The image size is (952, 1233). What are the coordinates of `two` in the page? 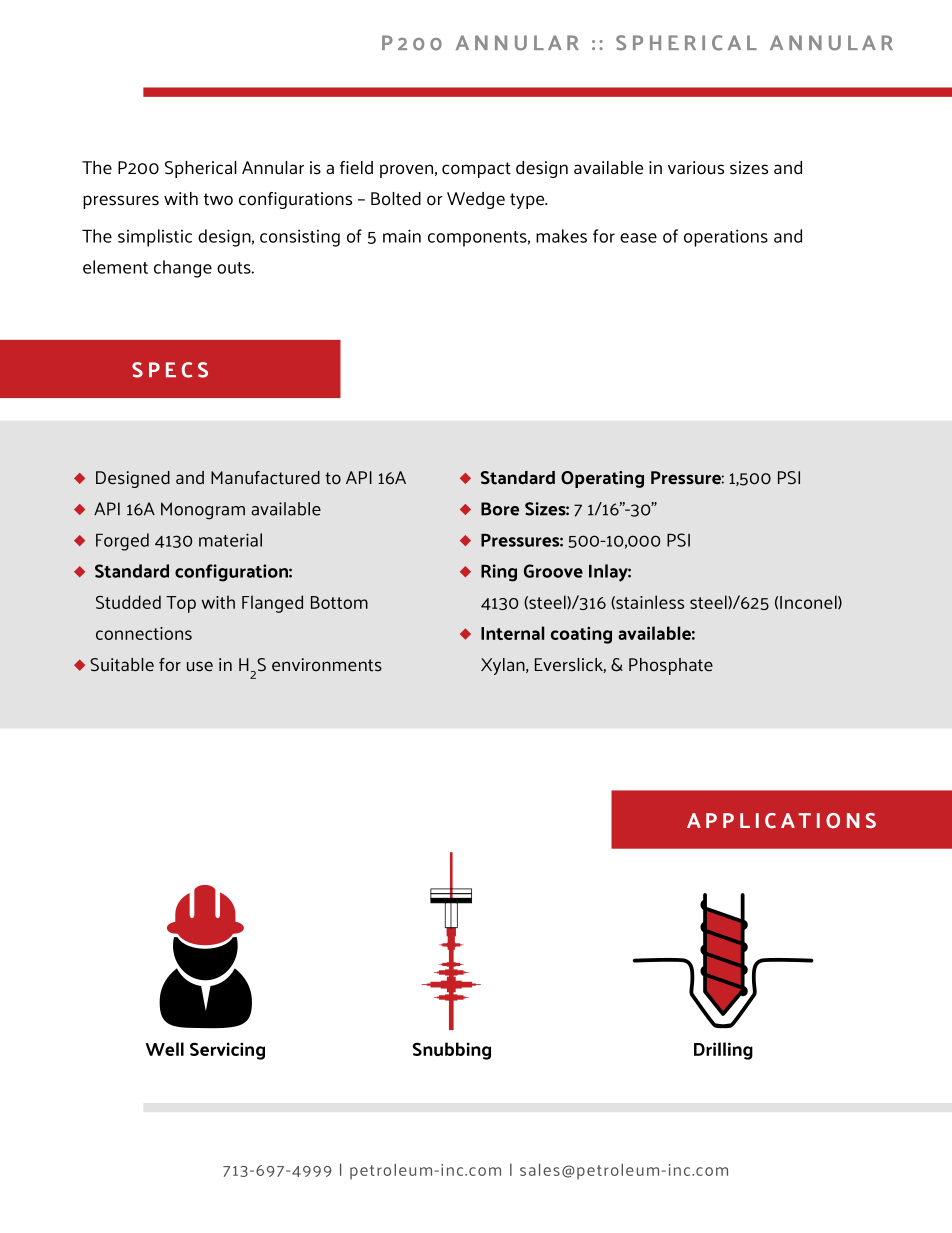 It's located at (218, 199).
